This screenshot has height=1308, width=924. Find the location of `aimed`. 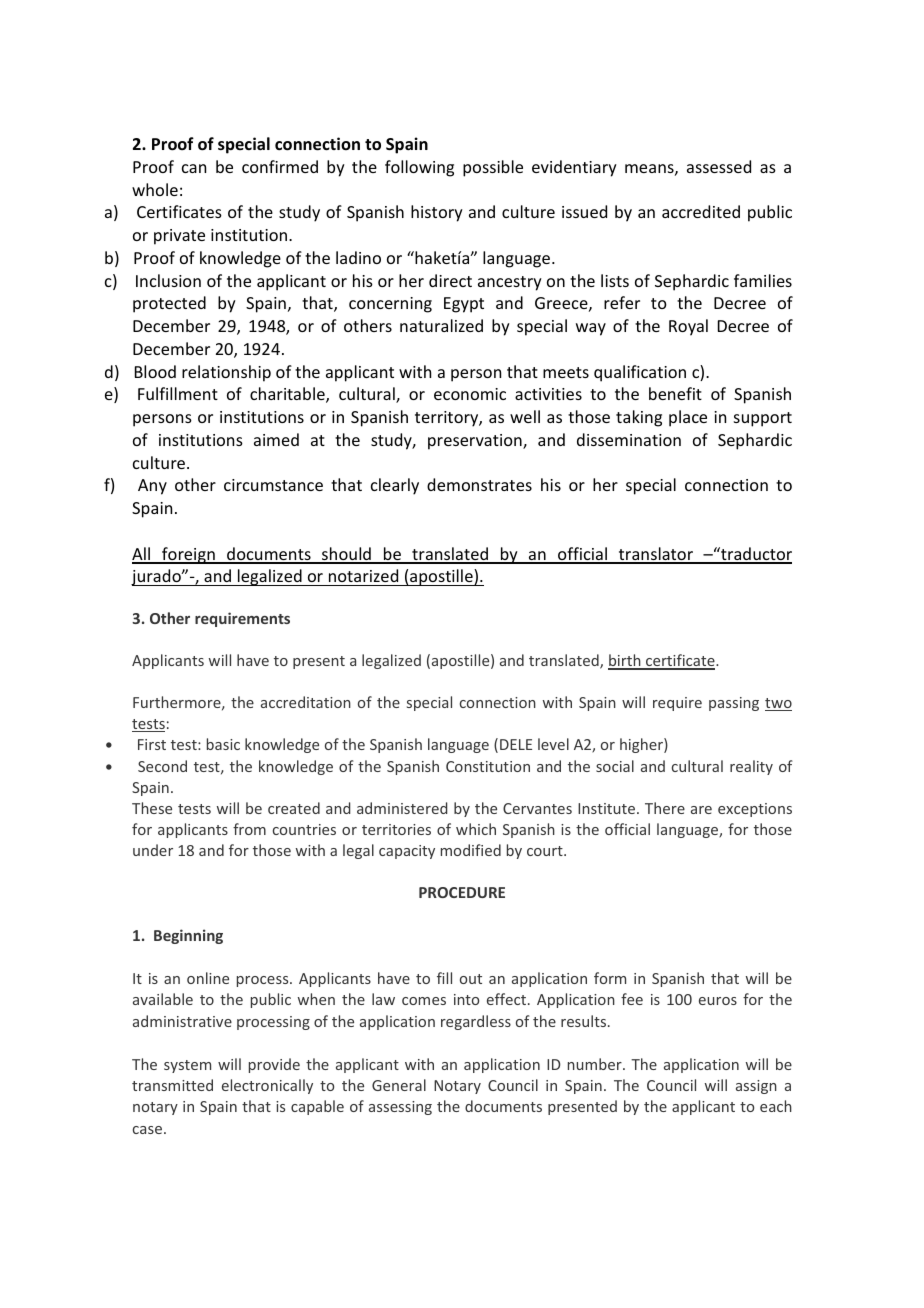

aimed is located at coordinates (276, 439).
